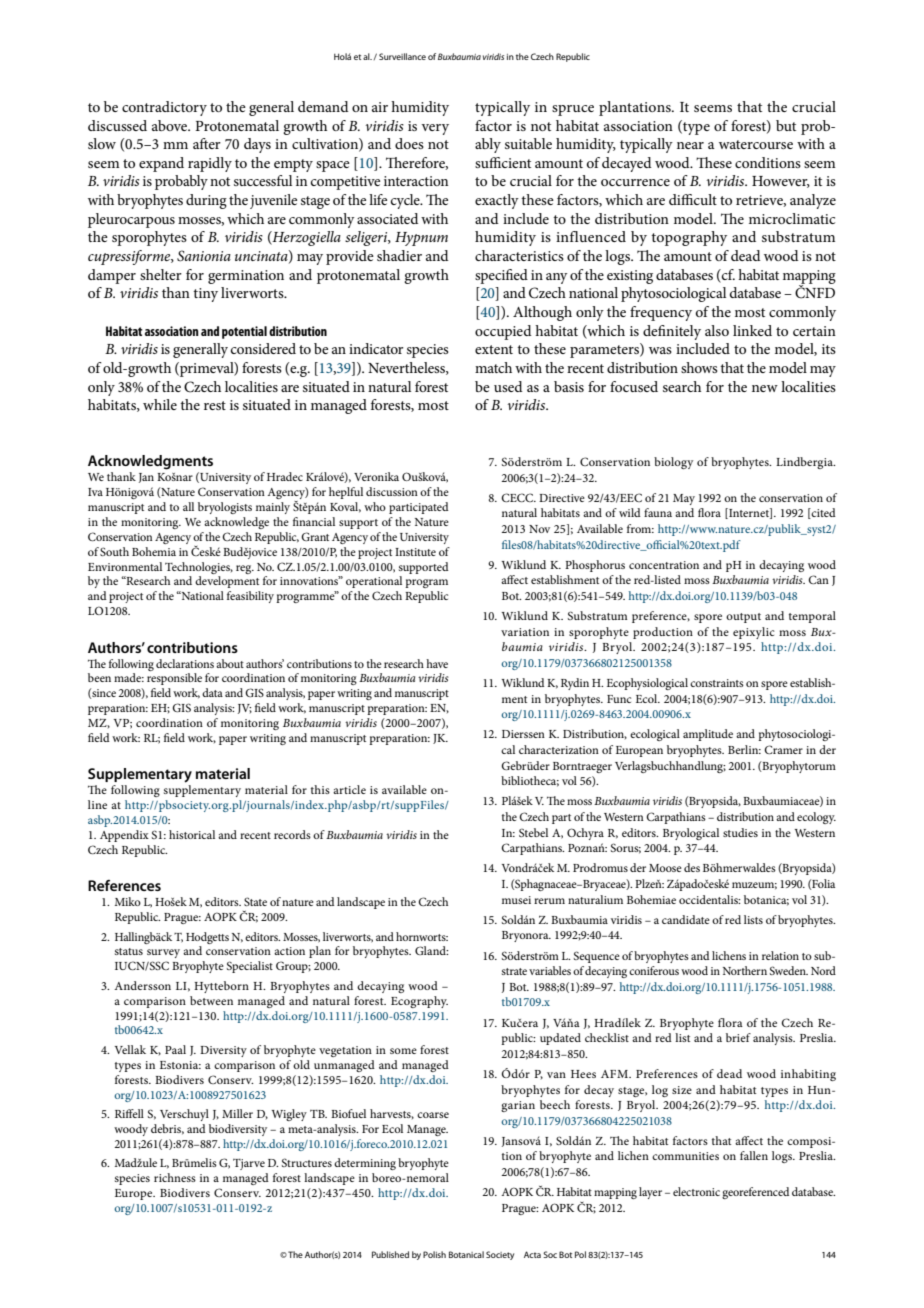  What do you see at coordinates (175, 1177) in the image?
I see `richness` at bounding box center [175, 1177].
